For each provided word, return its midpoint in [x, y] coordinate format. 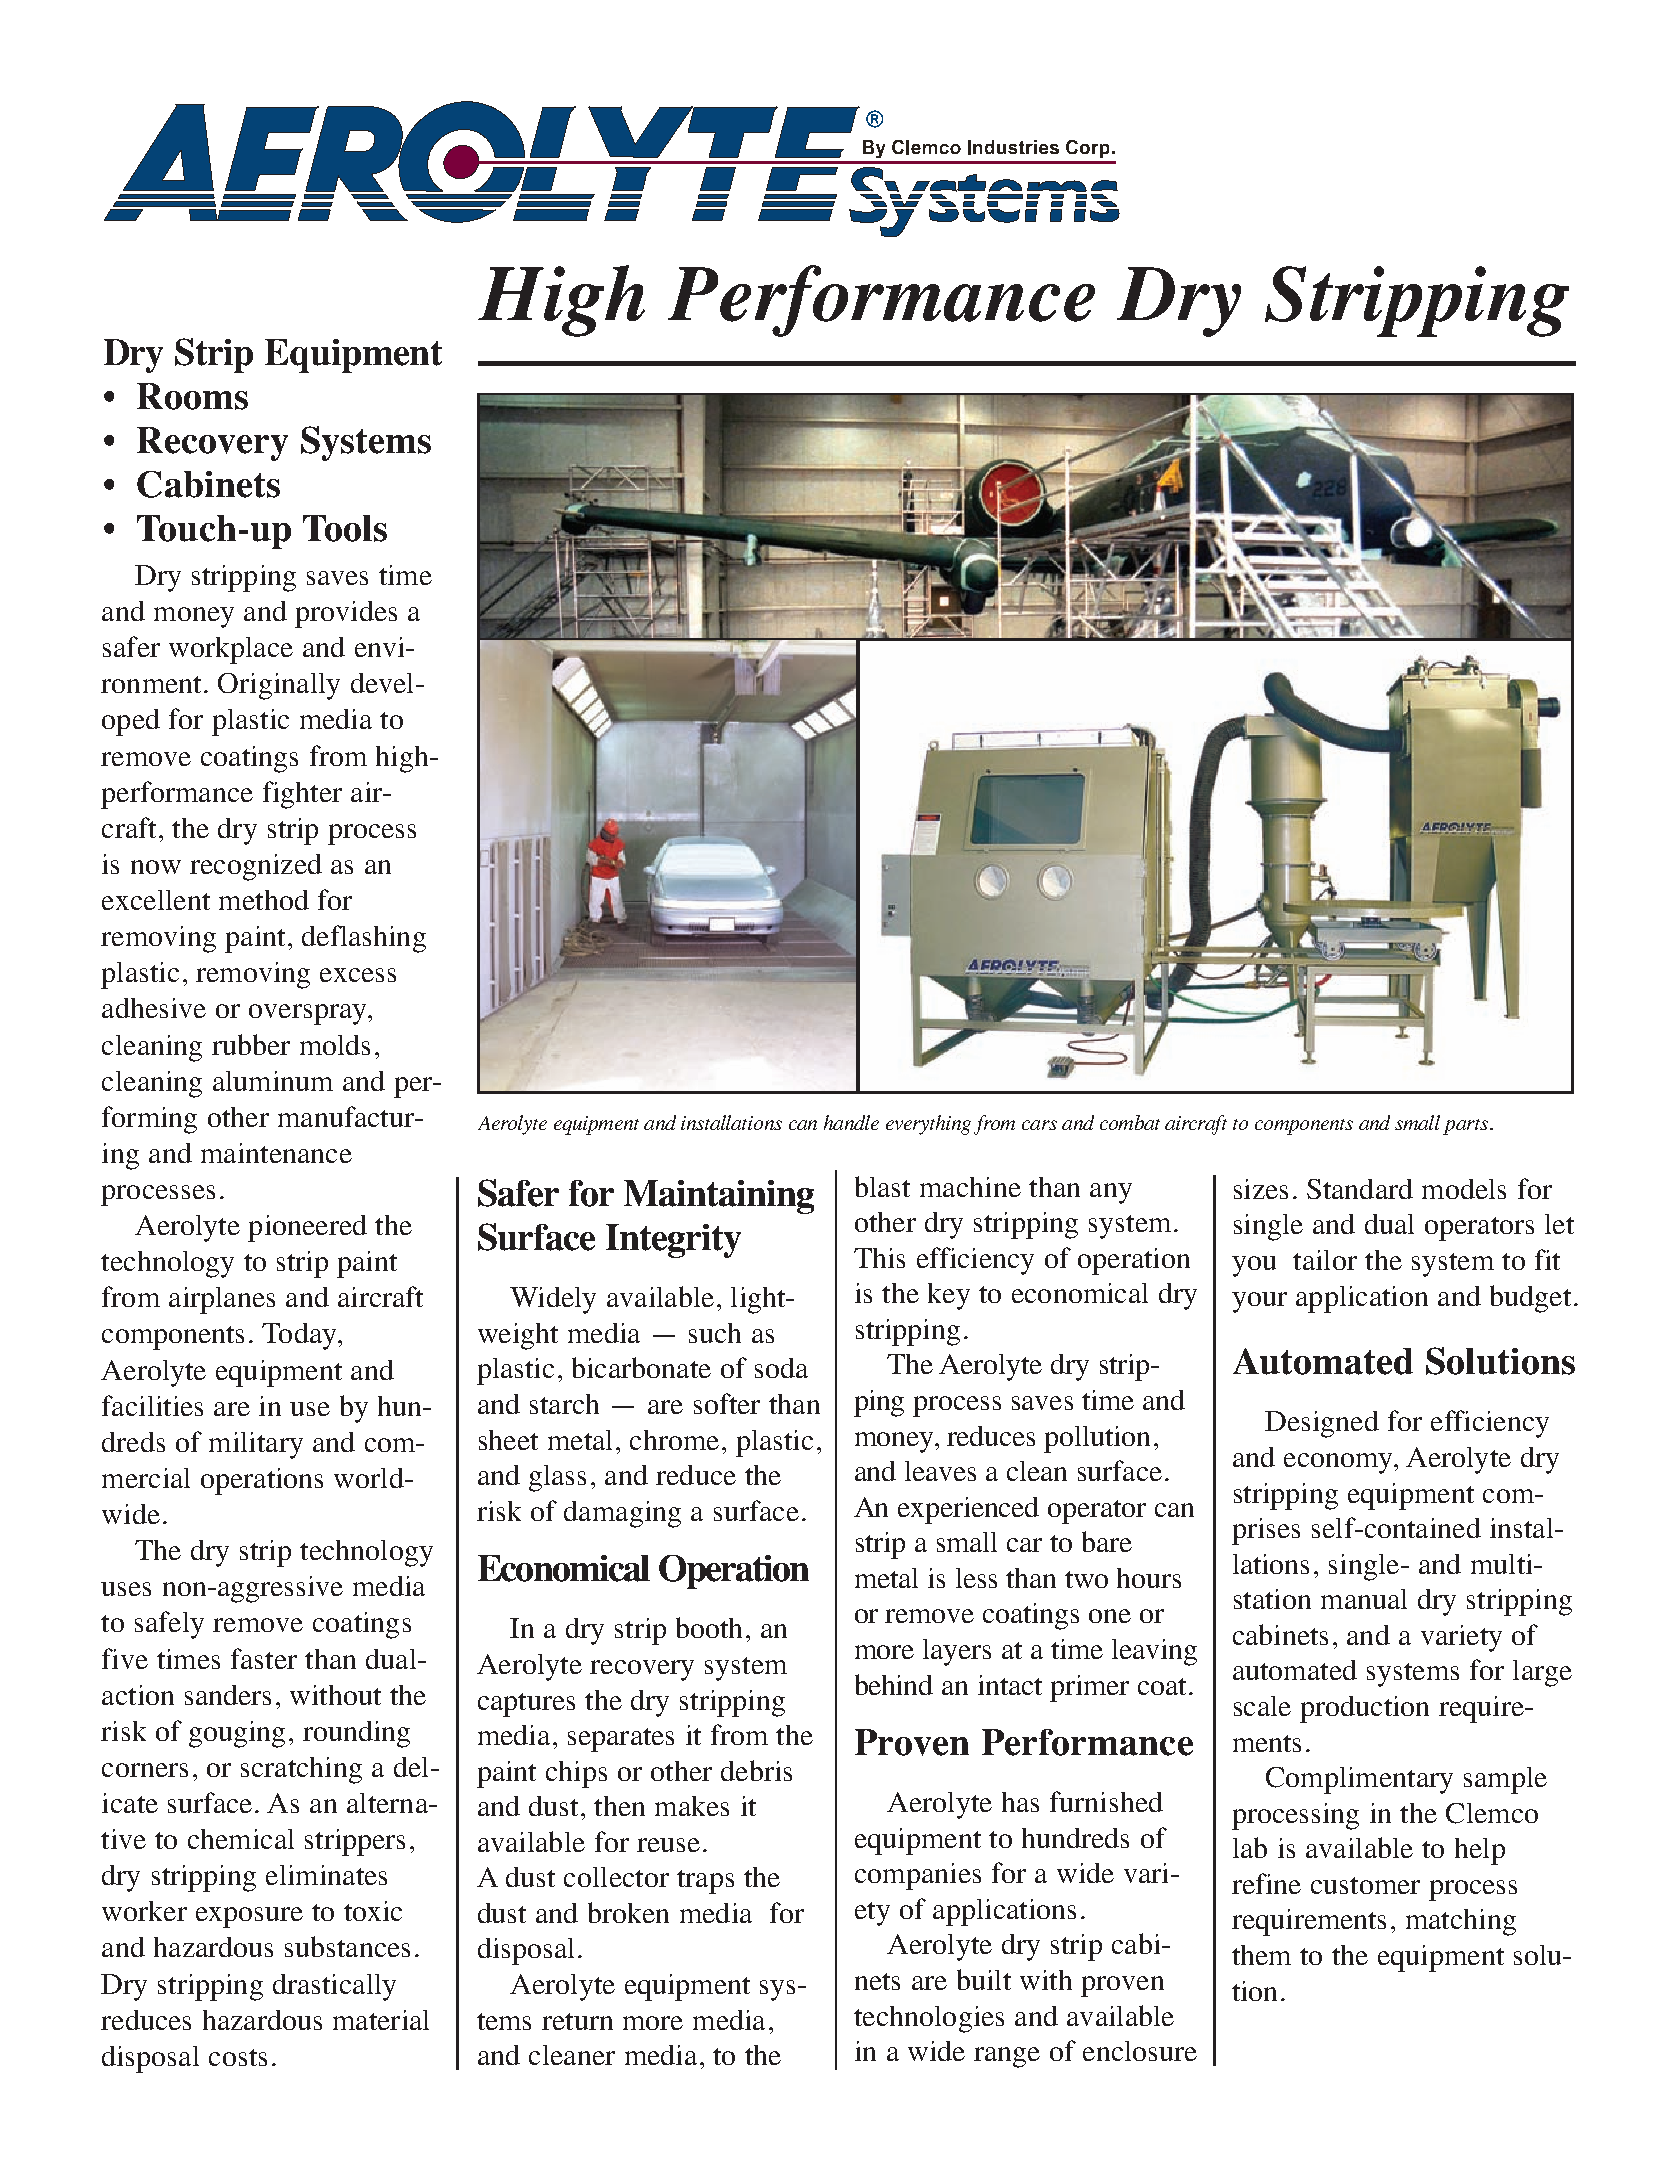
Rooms [192, 396]
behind [894, 1684]
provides [346, 614]
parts [1465, 1127]
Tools [345, 528]
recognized [256, 867]
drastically [334, 1987]
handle [851, 1122]
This [879, 1258]
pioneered [307, 1228]
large [1542, 1673]
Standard [1360, 1189]
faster [264, 1658]
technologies [929, 2019]
